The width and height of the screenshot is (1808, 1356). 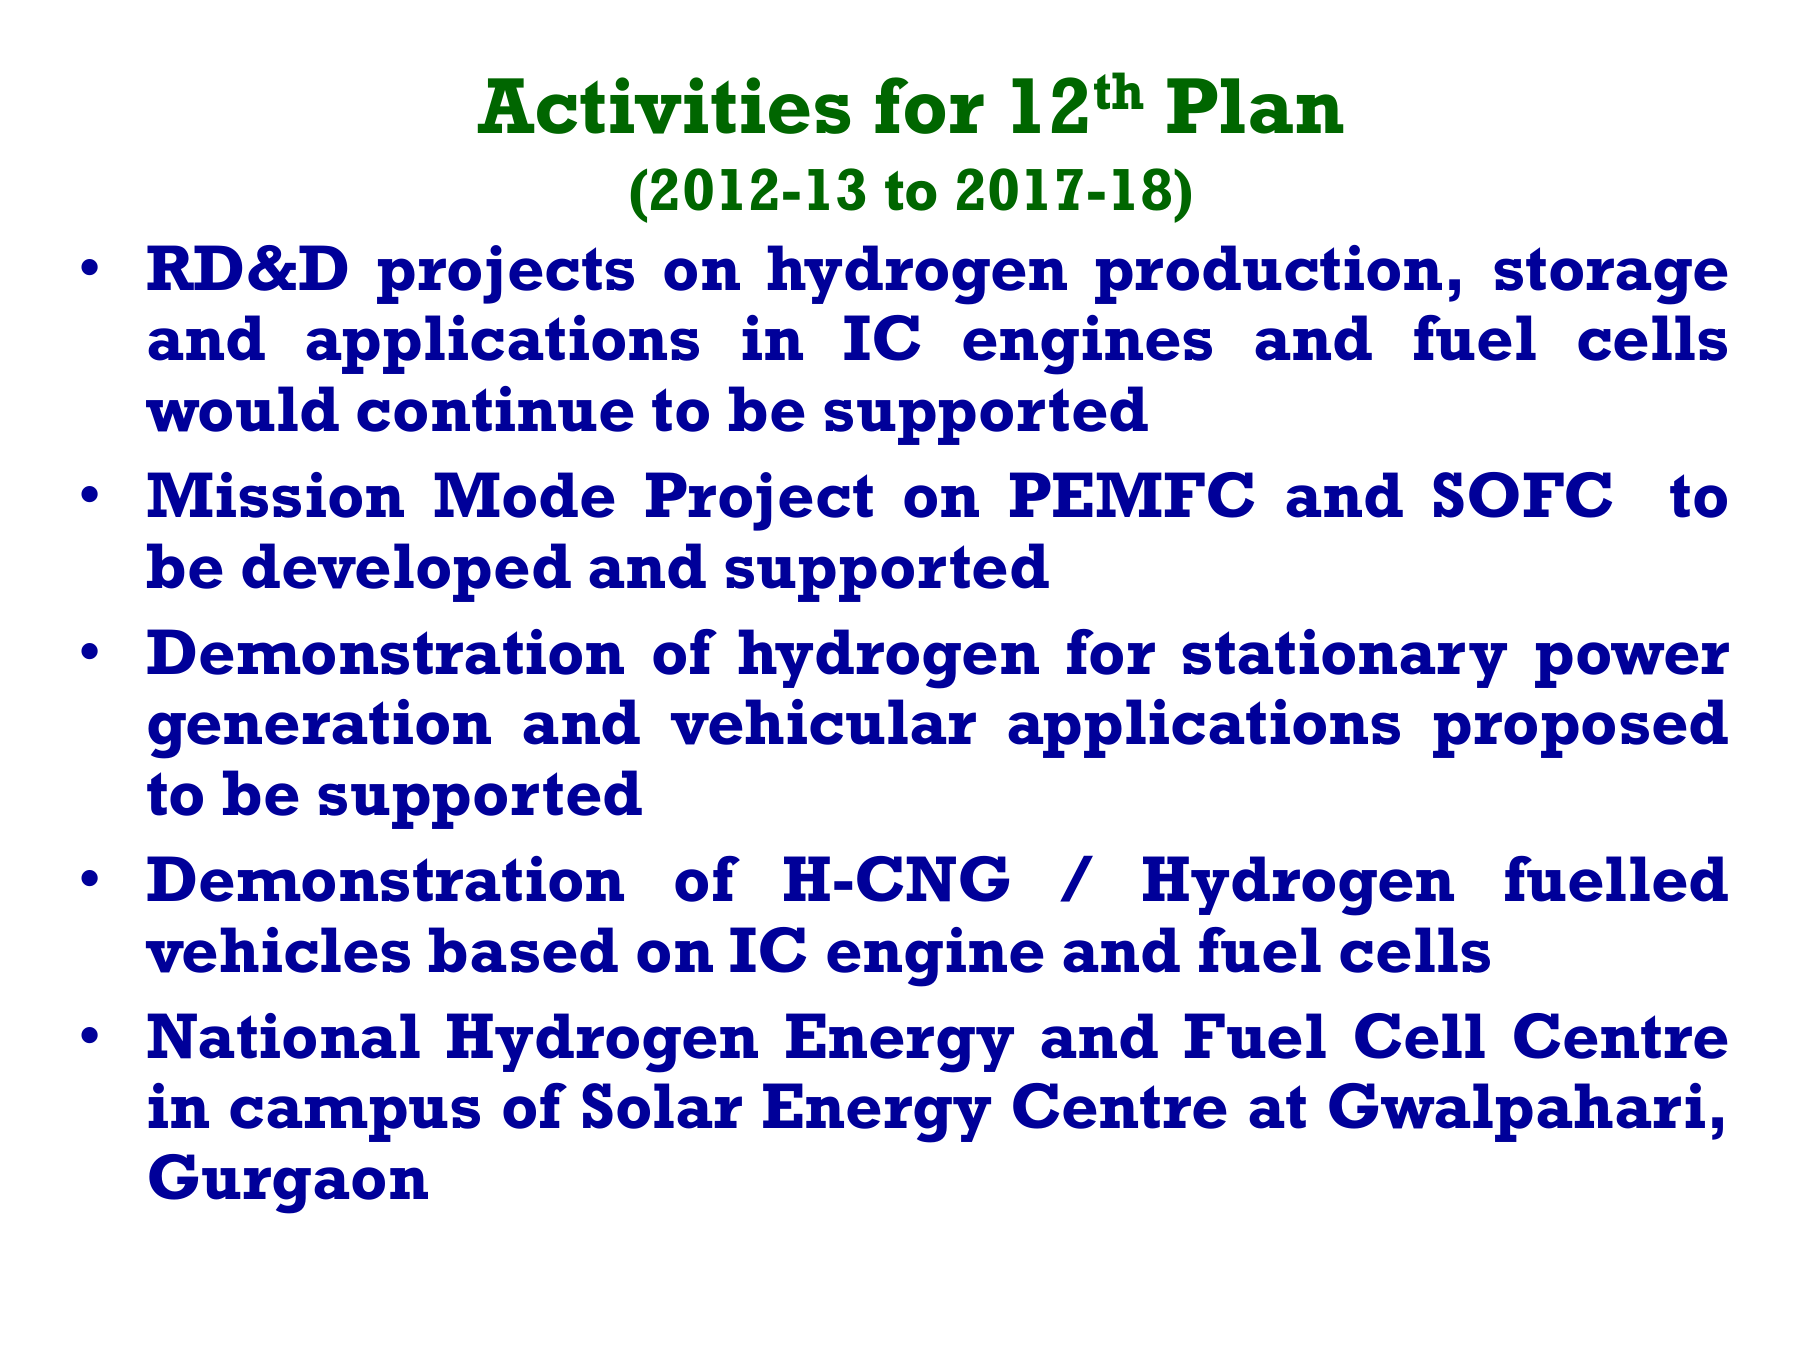 I want to click on campus, so click(x=355, y=1119).
